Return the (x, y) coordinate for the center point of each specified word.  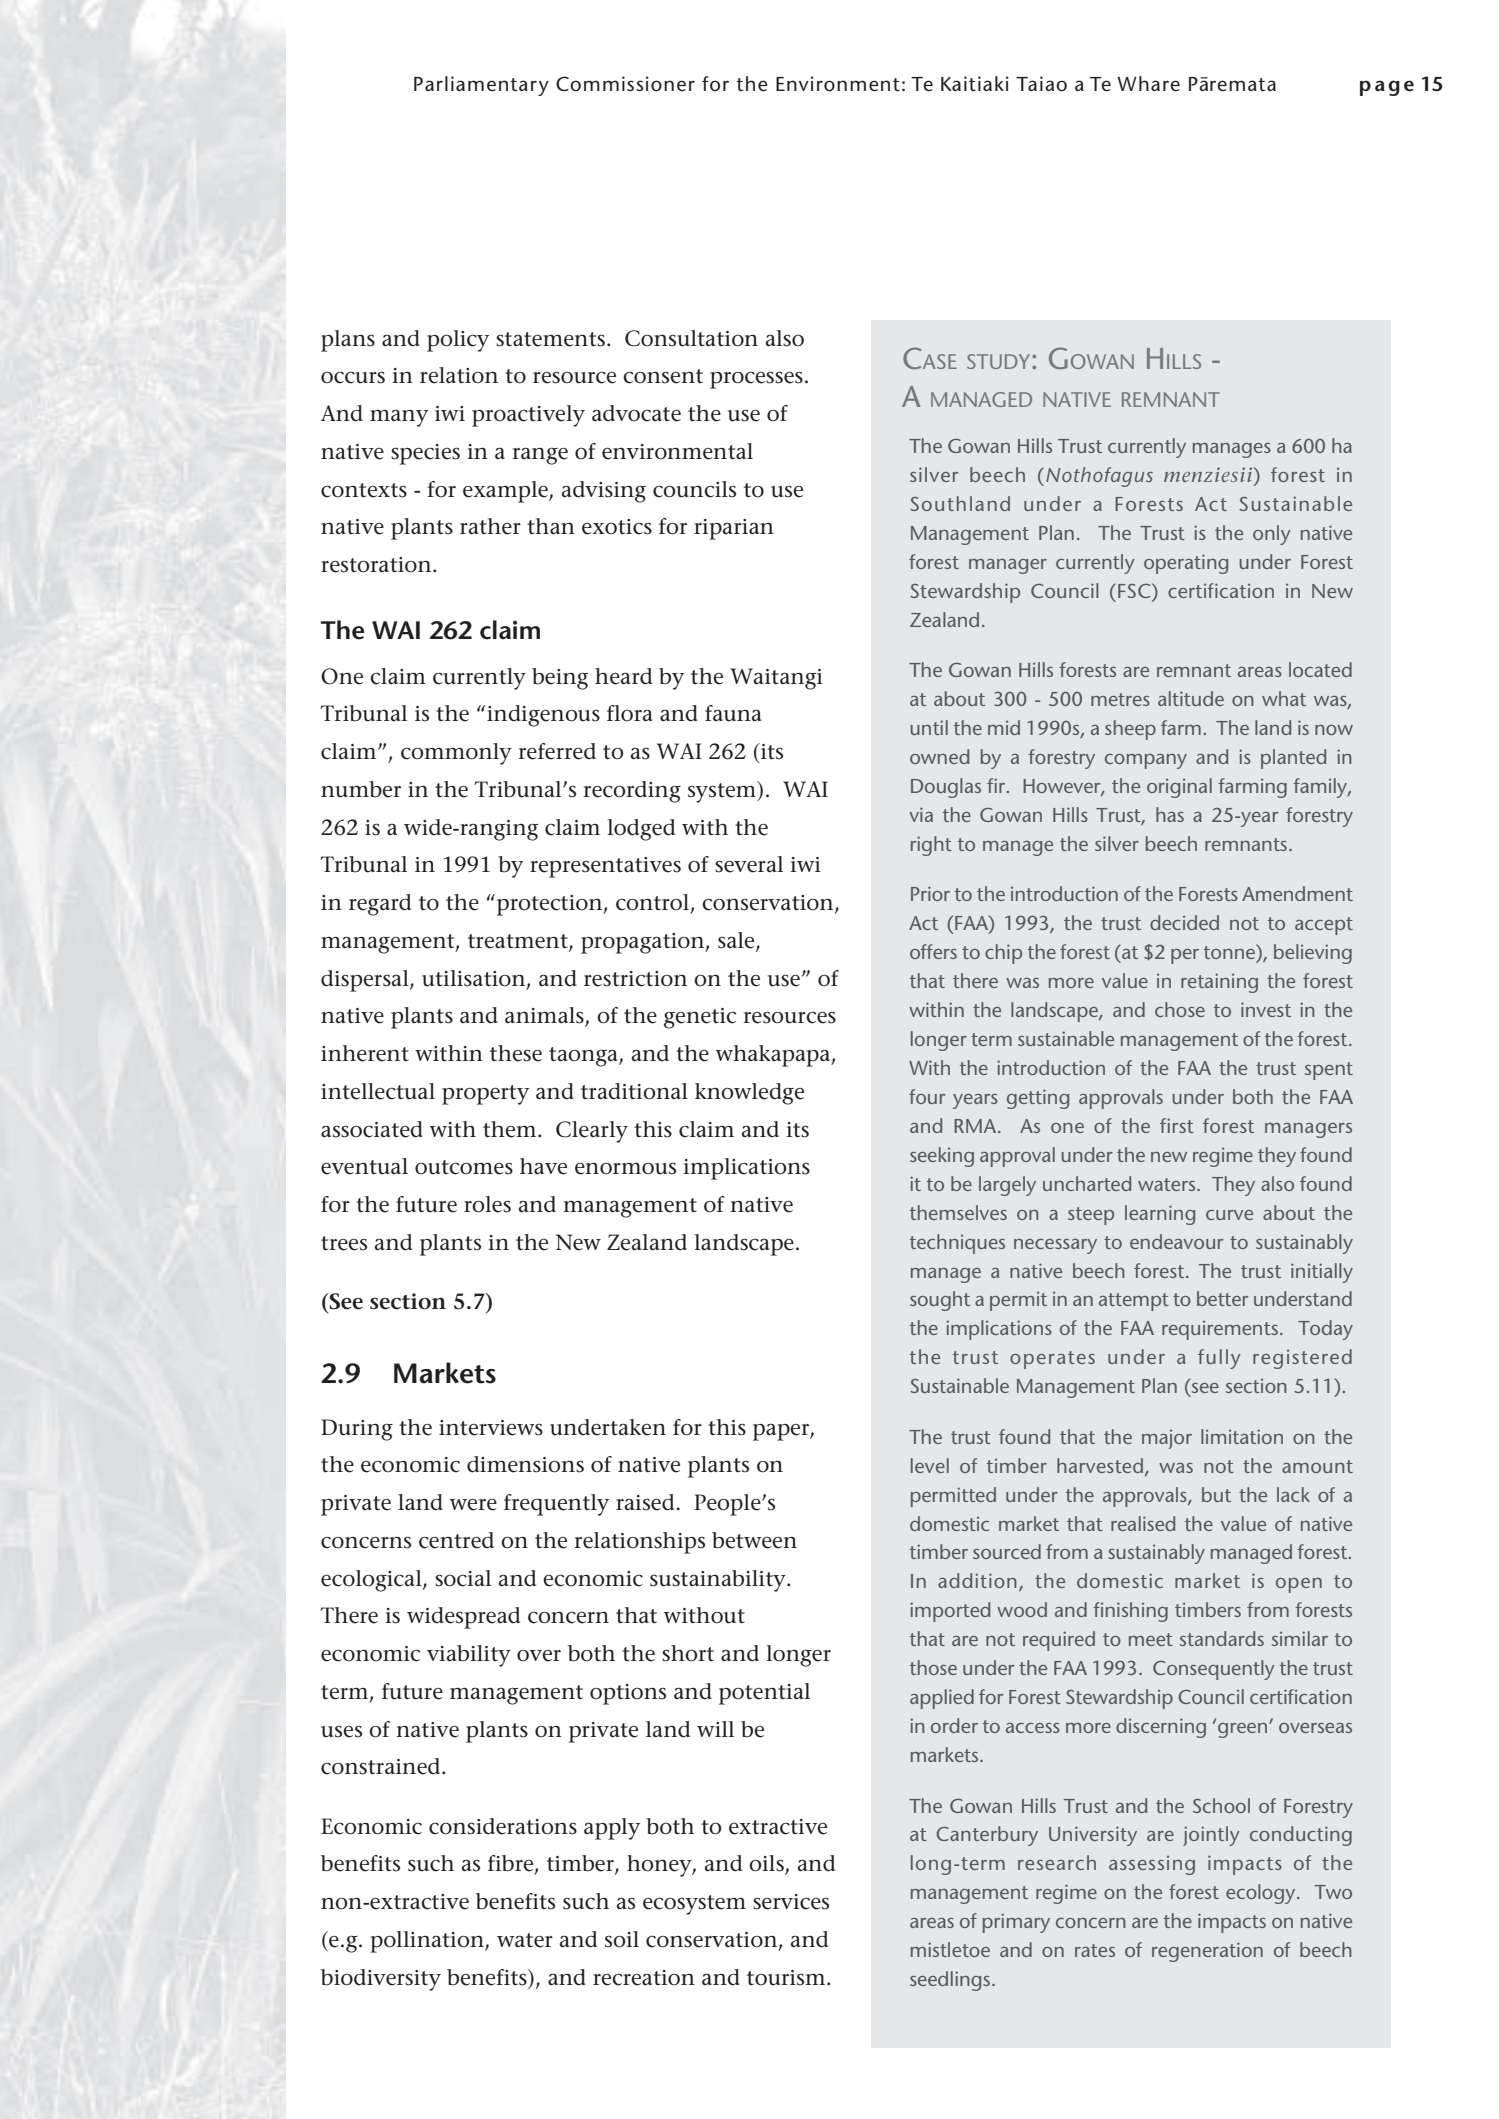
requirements (1220, 1330)
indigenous (543, 716)
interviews (491, 1428)
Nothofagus (1099, 477)
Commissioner (625, 84)
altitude (1191, 698)
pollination (428, 1942)
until (929, 727)
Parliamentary (481, 86)
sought (940, 1301)
